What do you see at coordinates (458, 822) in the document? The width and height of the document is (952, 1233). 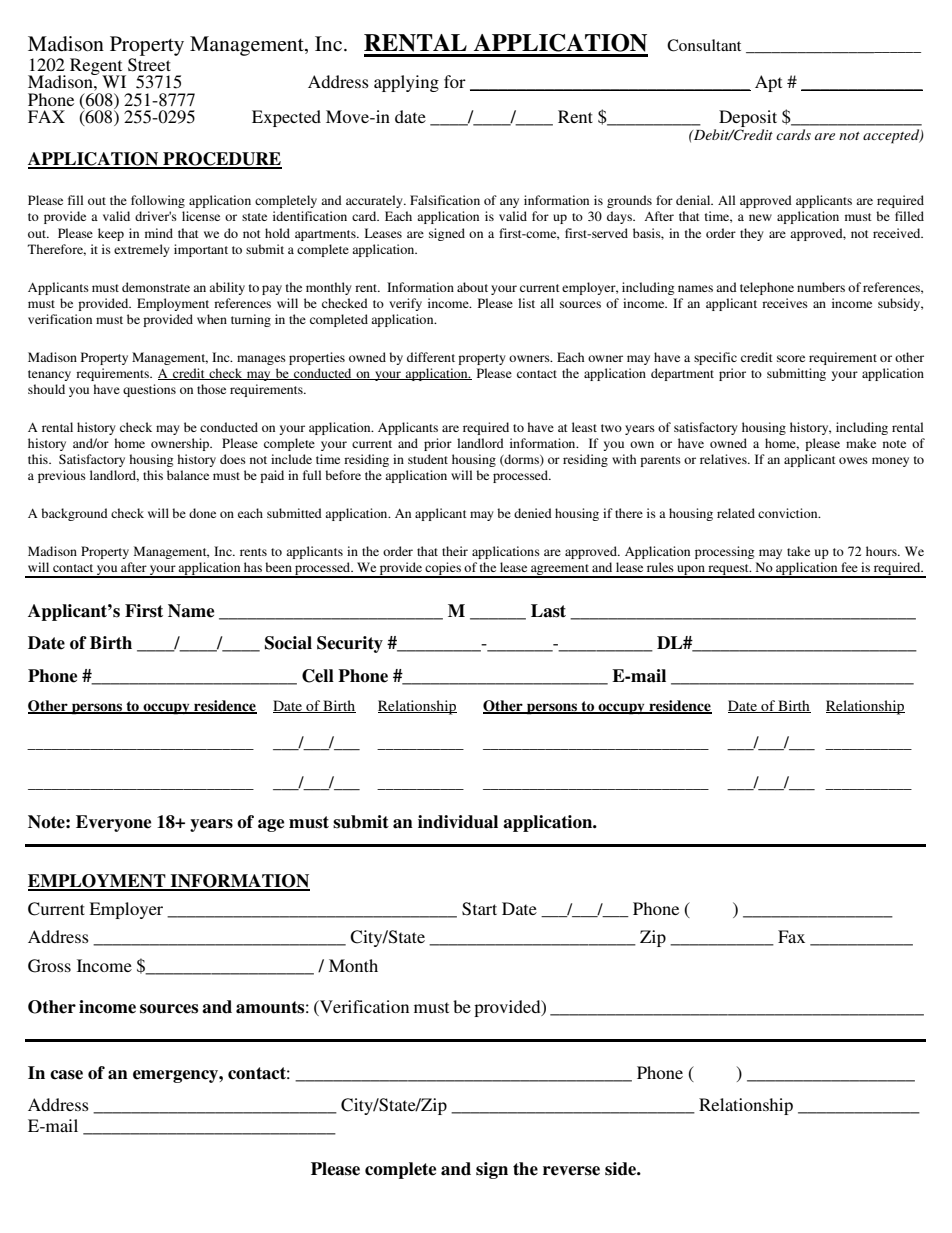 I see `individual` at bounding box center [458, 822].
